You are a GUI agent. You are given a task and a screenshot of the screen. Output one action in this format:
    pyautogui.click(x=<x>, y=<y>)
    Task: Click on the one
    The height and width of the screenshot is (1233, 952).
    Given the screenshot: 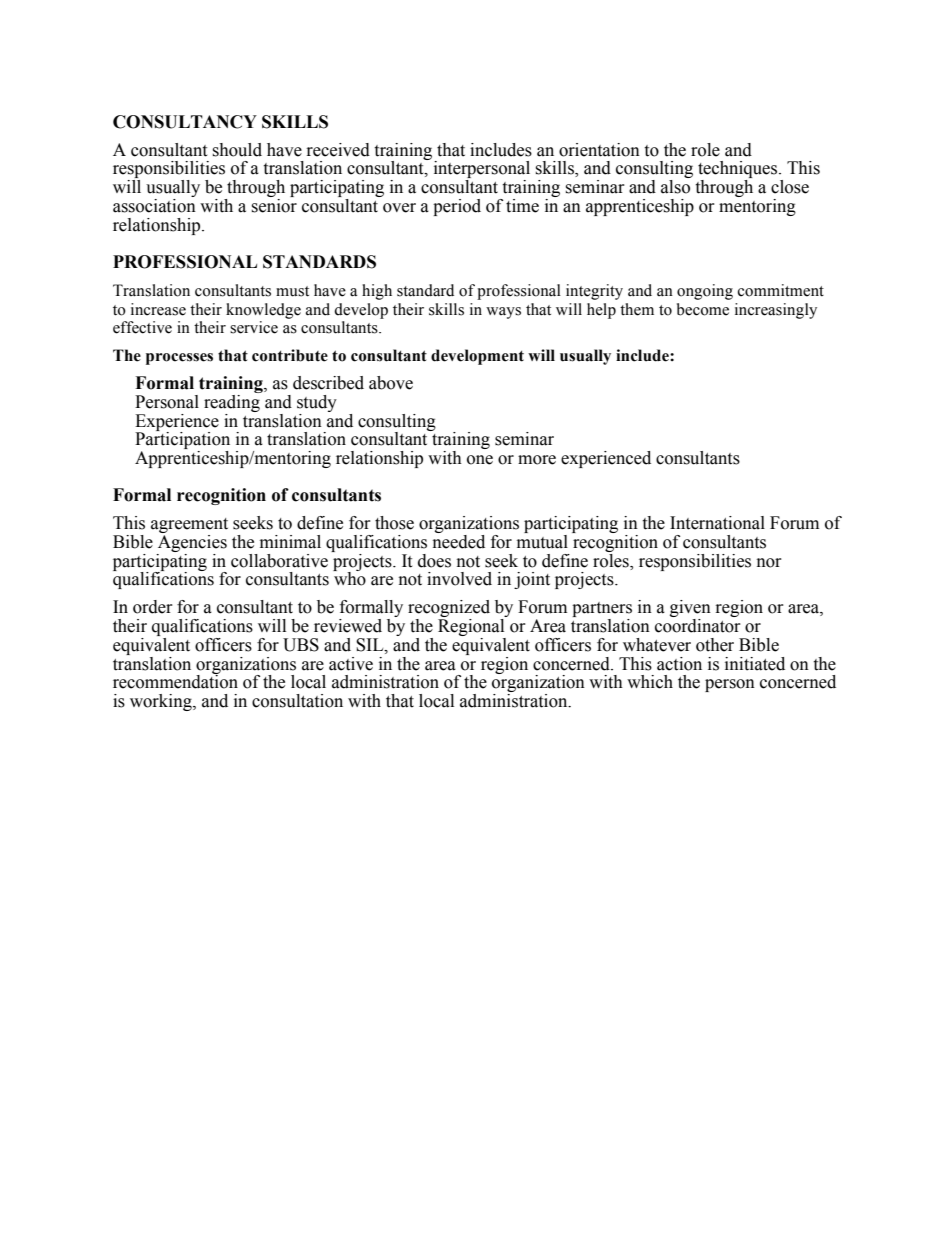 What is the action you would take?
    pyautogui.click(x=480, y=460)
